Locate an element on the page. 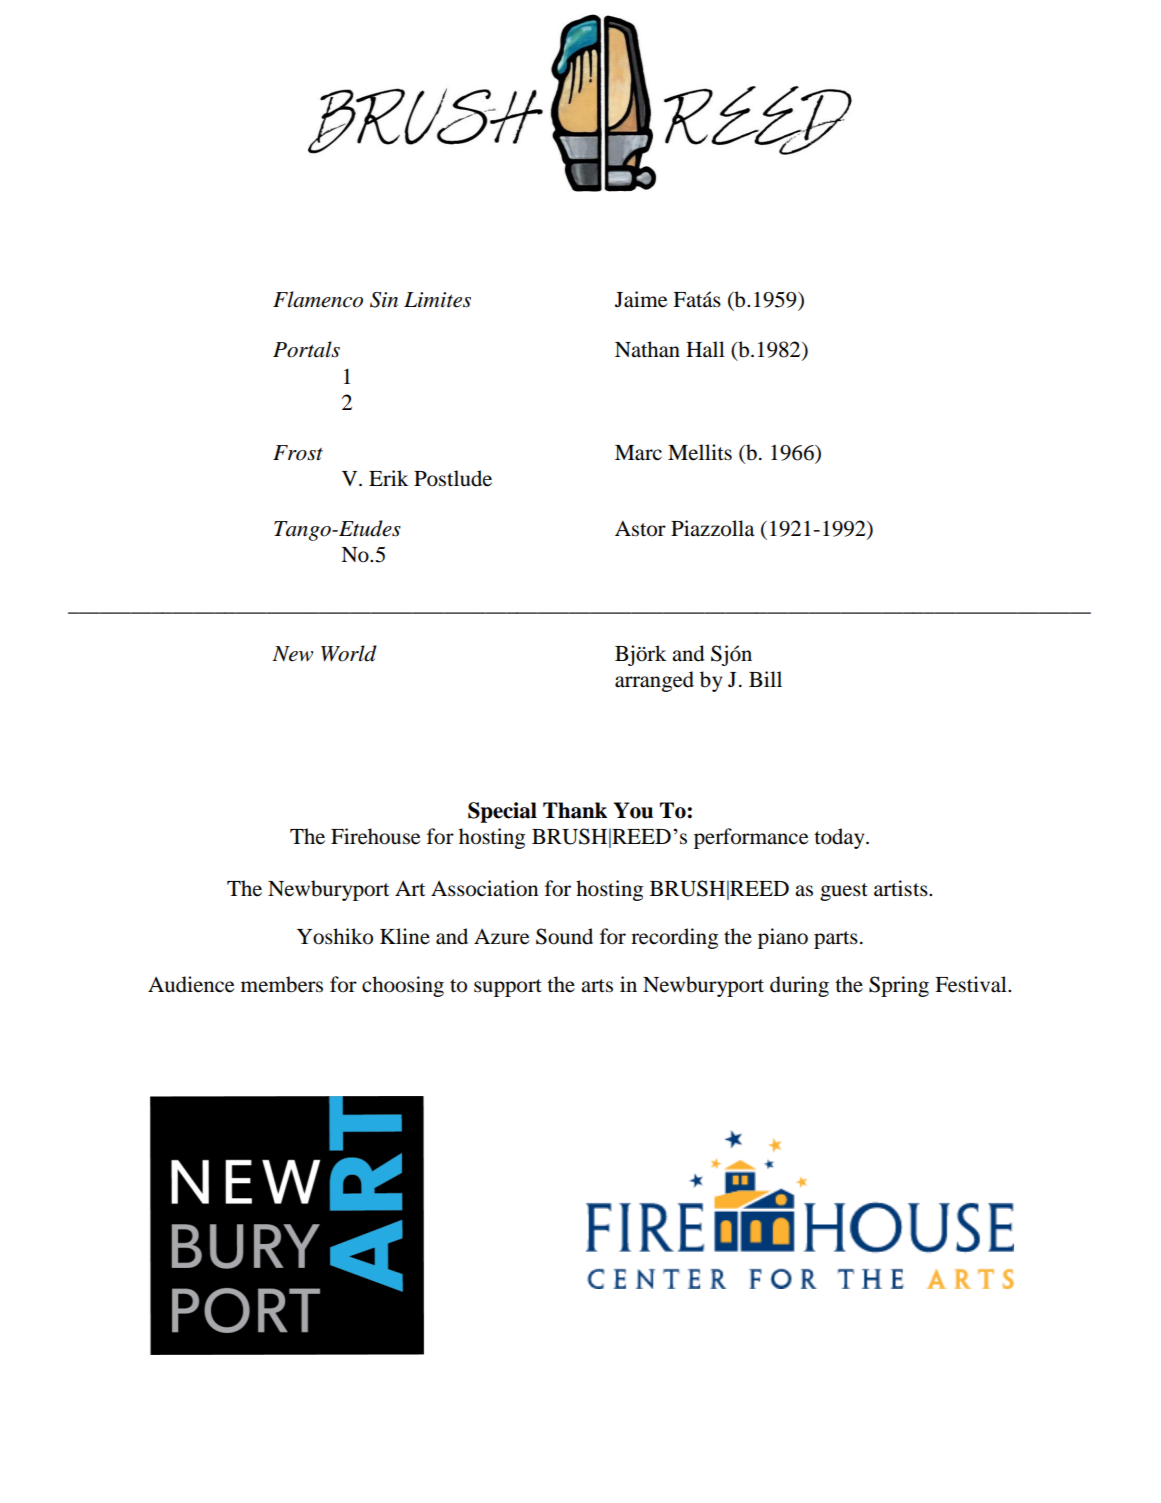  Firehouse is located at coordinates (375, 836).
